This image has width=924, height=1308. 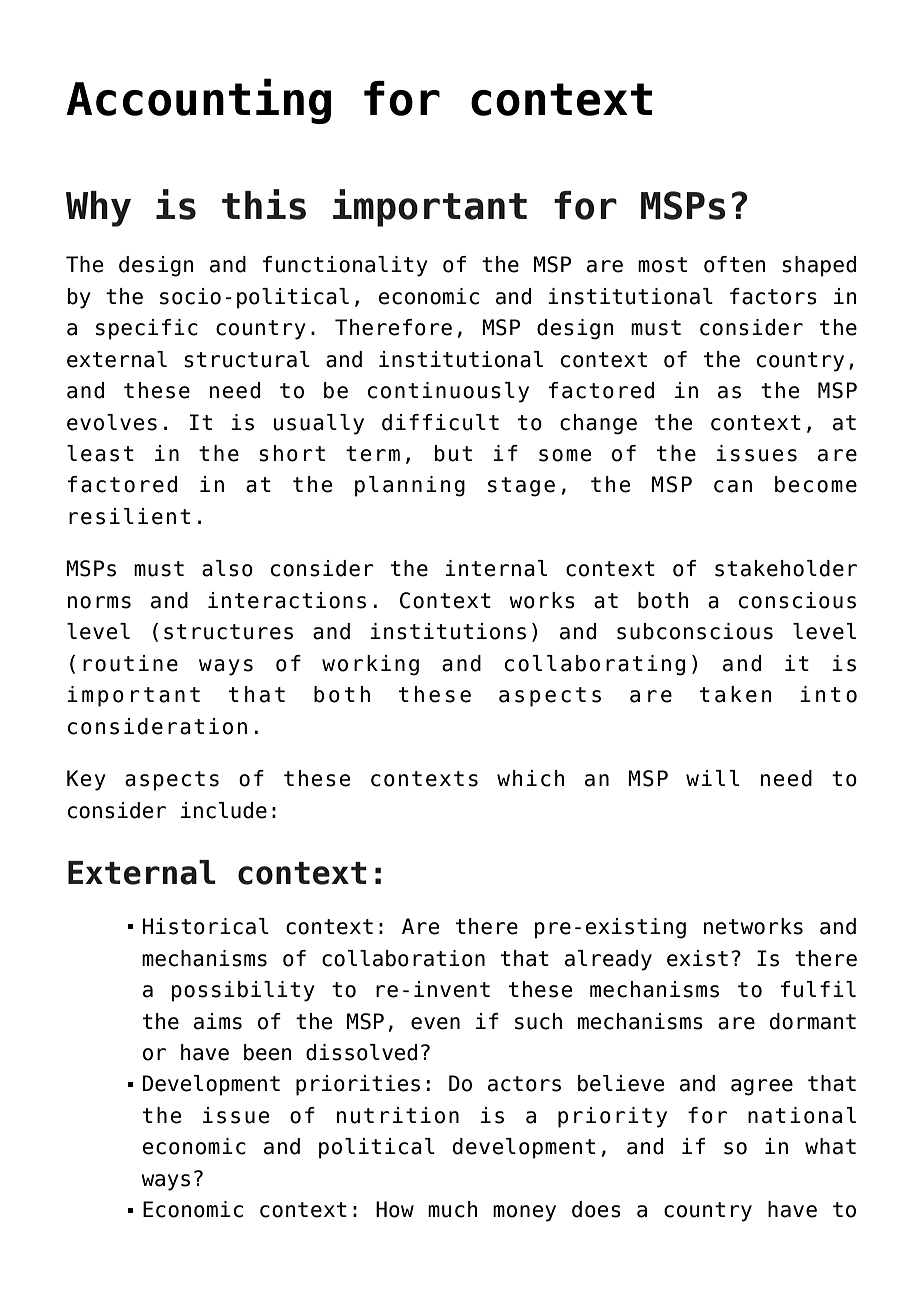 I want to click on which, so click(x=531, y=778).
